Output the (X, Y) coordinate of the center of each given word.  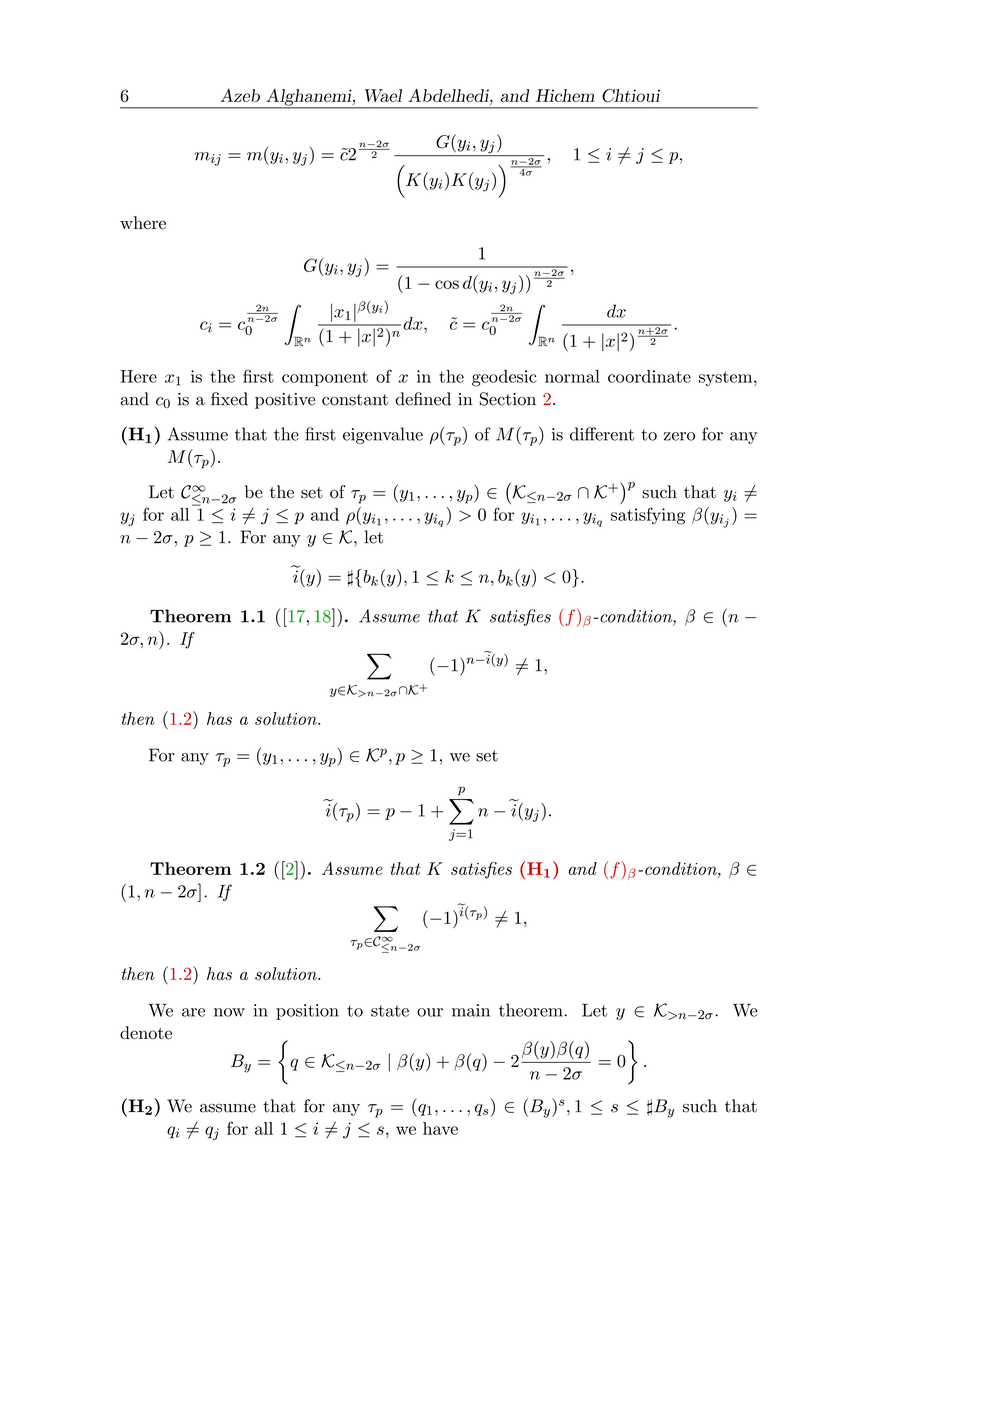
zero (679, 436)
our (430, 1012)
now (229, 1012)
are (193, 1012)
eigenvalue (383, 435)
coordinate (649, 376)
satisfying (648, 516)
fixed (229, 399)
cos (447, 284)
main (471, 1010)
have (440, 1128)
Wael (383, 95)
